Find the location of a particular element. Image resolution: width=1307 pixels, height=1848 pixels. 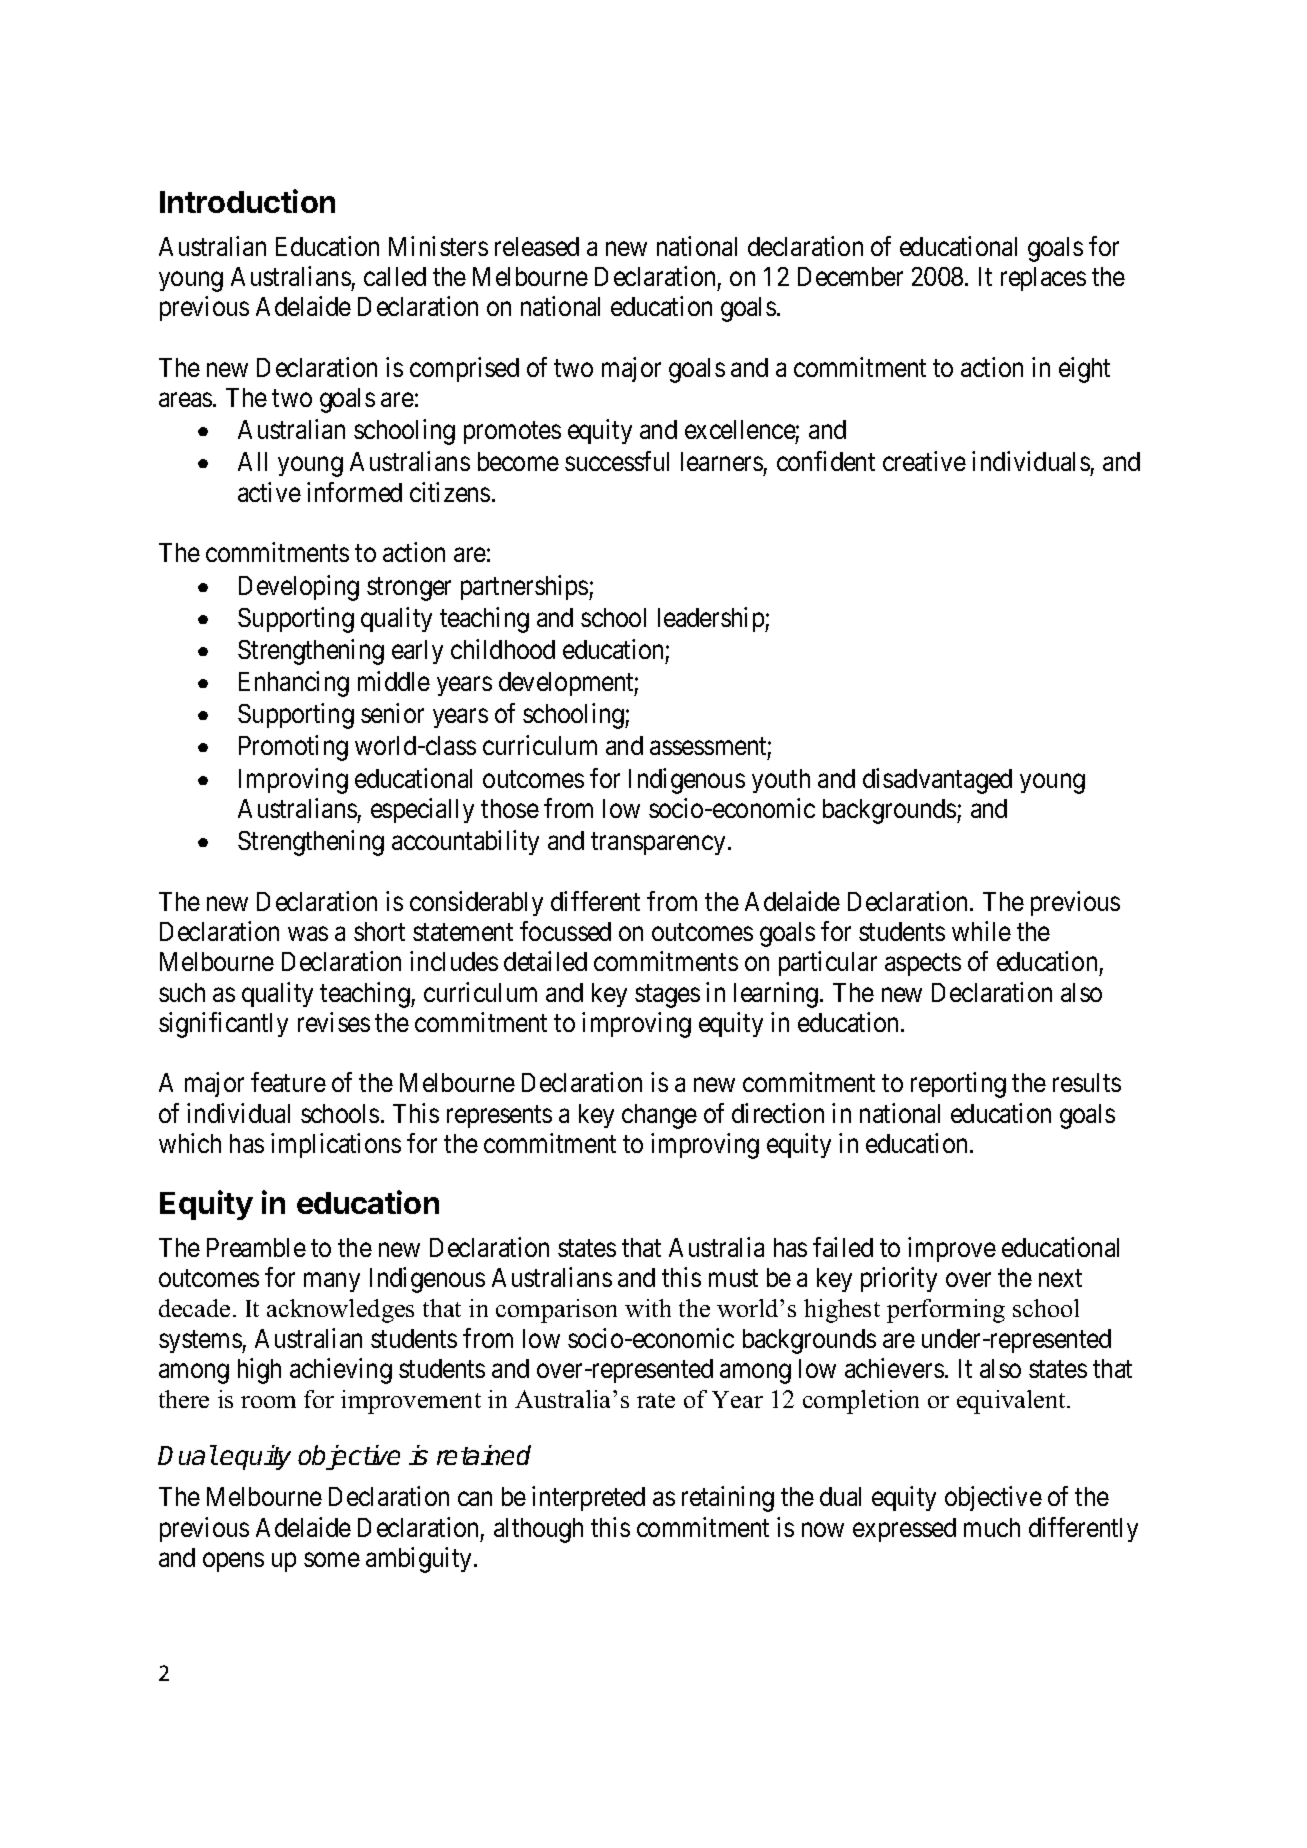

replaces is located at coordinates (1043, 279).
